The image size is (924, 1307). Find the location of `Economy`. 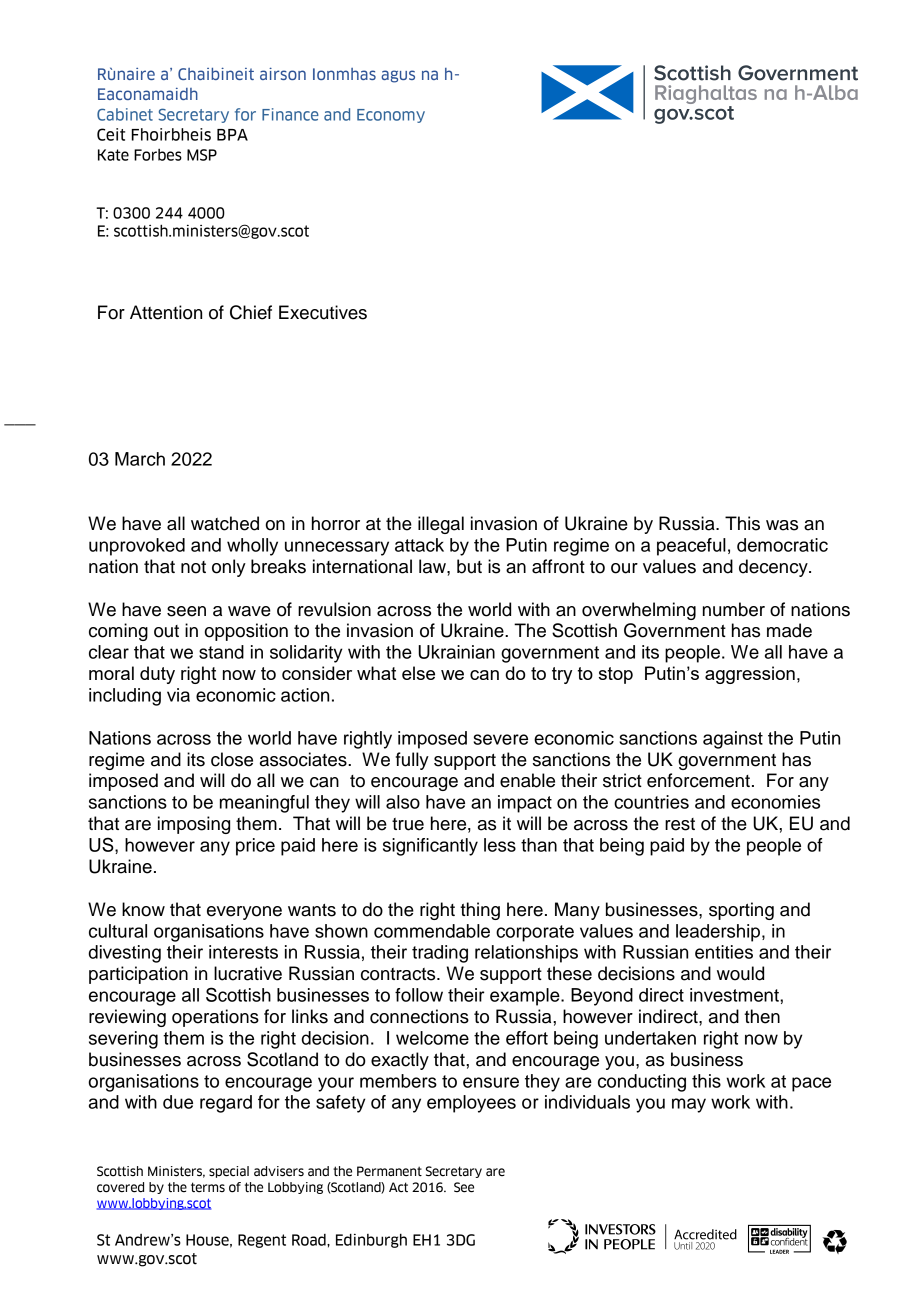

Economy is located at coordinates (391, 116).
